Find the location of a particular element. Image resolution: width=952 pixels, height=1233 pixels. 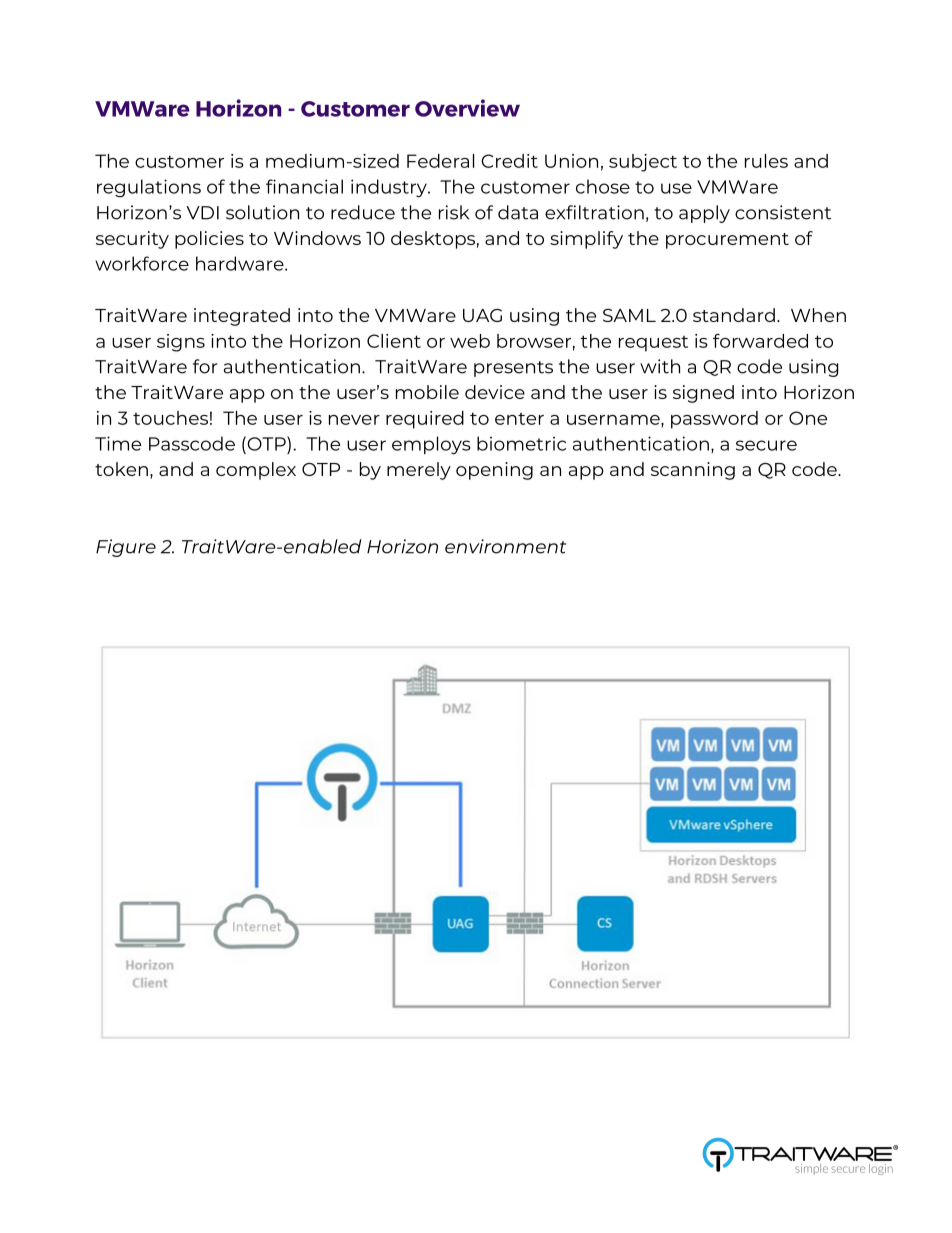

Overview is located at coordinates (467, 108).
